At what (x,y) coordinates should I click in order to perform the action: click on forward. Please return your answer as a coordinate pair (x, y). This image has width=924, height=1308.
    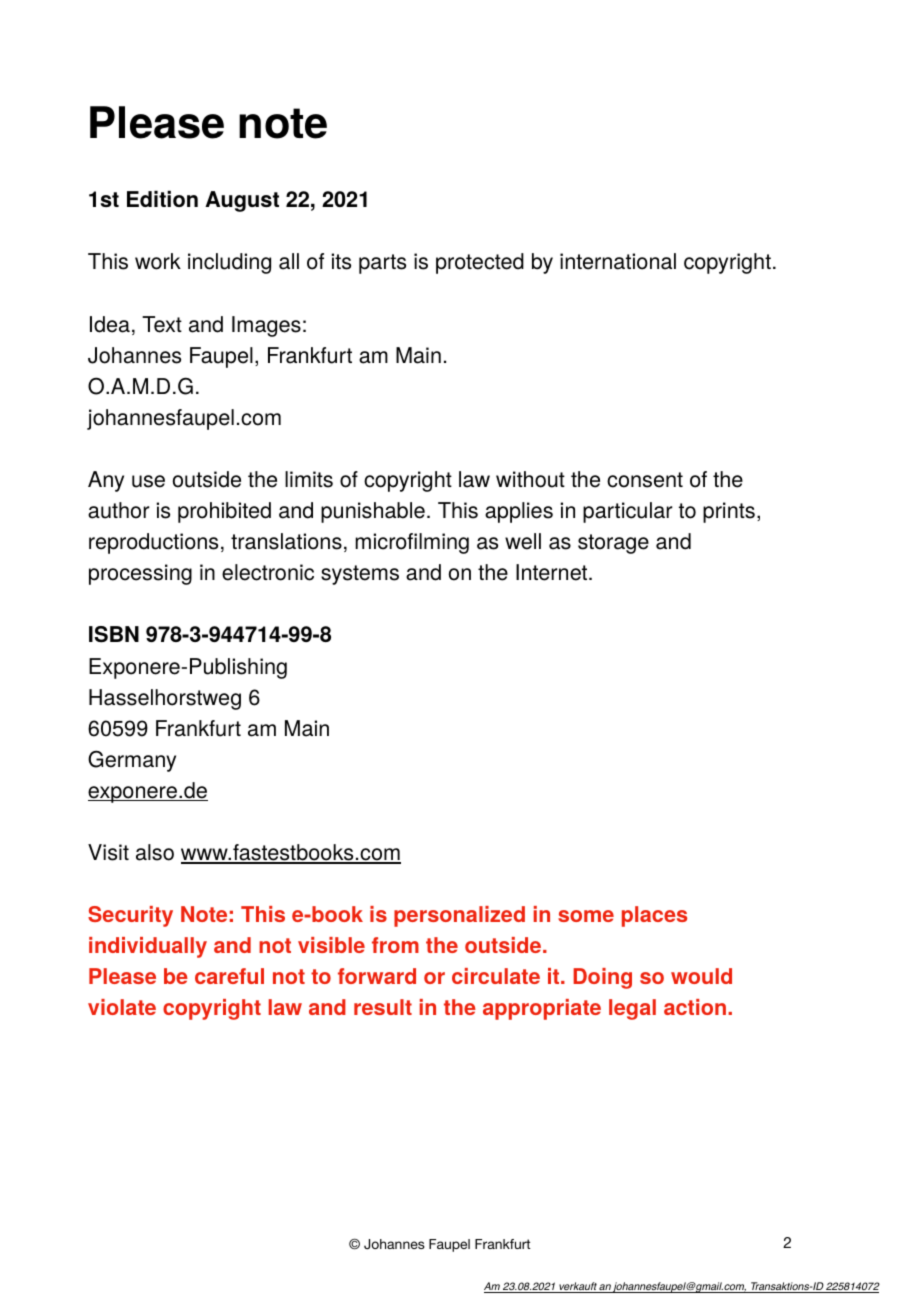
    Looking at the image, I should click on (377, 976).
